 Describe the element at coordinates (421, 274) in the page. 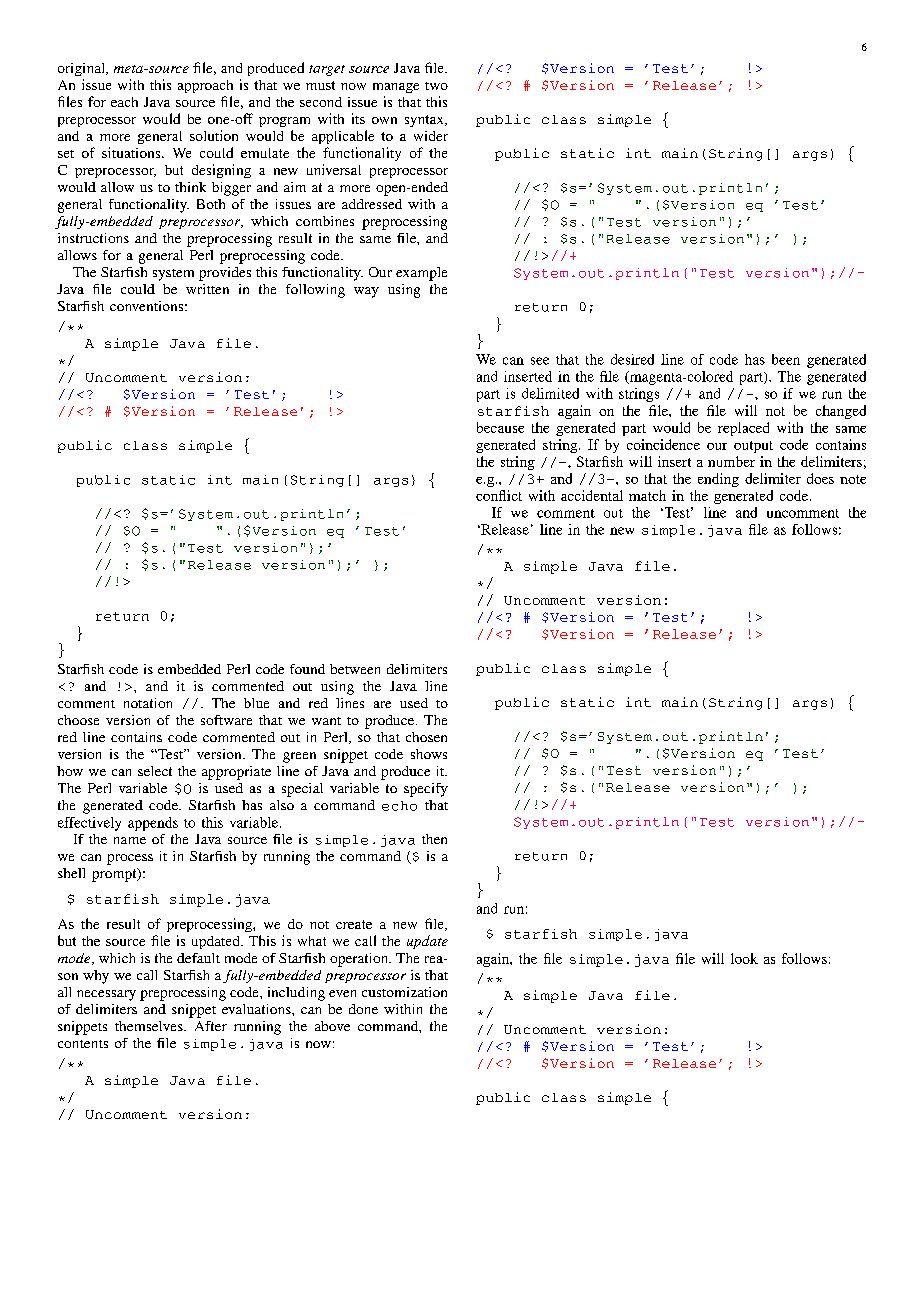

I see `example` at that location.
